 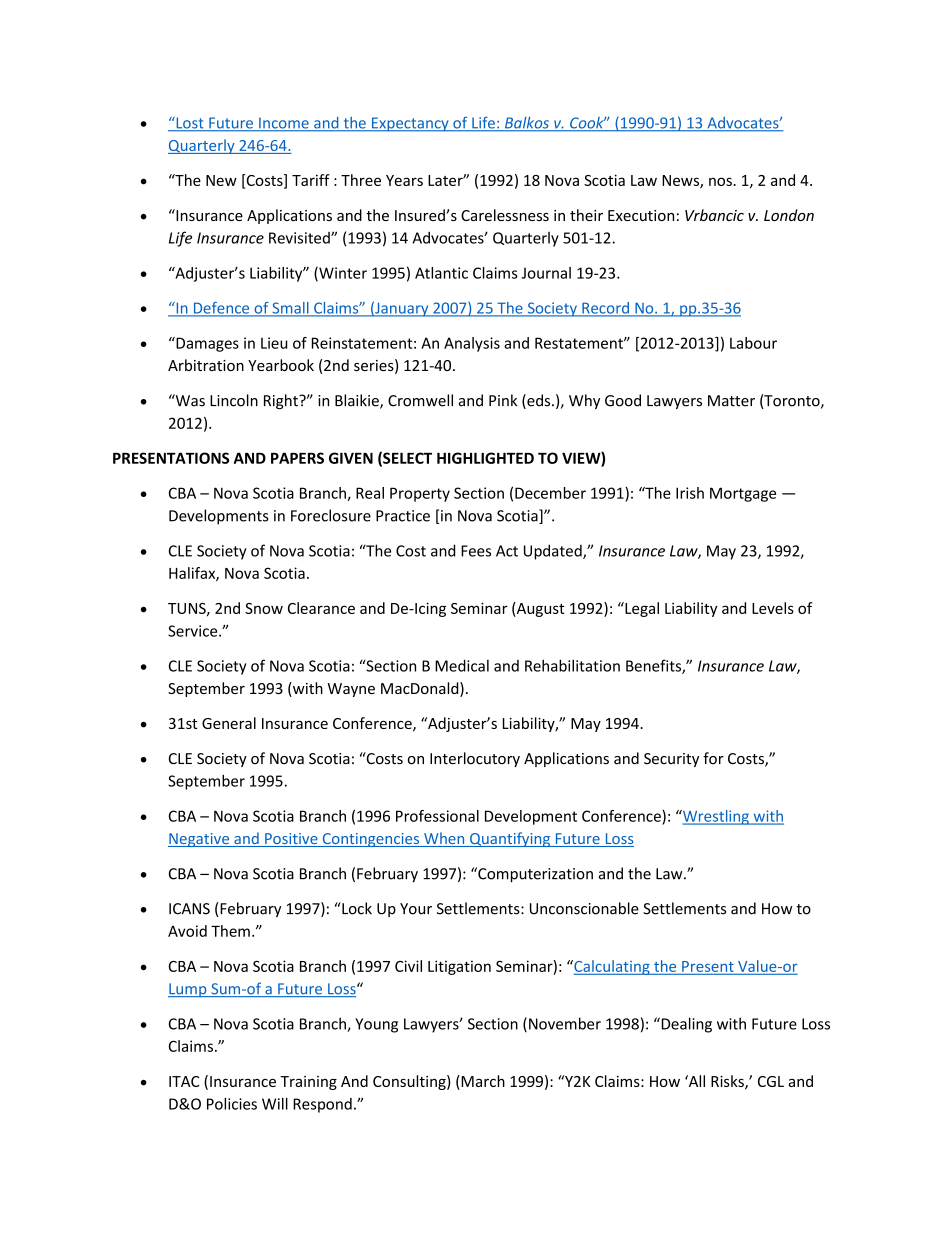 I want to click on Labour, so click(x=753, y=343).
